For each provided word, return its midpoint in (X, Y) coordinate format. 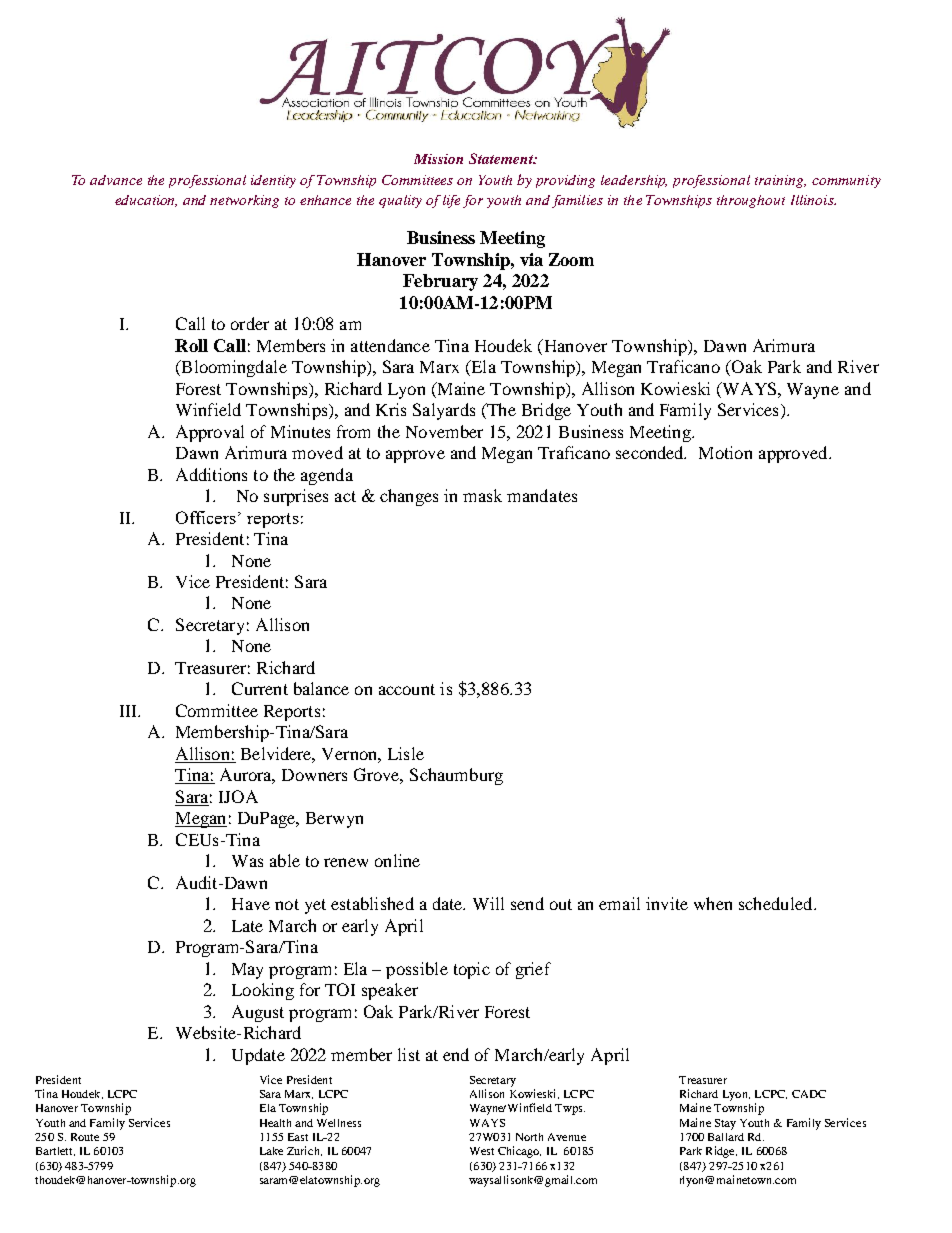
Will (488, 903)
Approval (210, 433)
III (130, 711)
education (146, 201)
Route (85, 1137)
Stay (725, 1124)
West (482, 1151)
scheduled (777, 903)
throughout (751, 201)
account (407, 689)
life (451, 201)
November (444, 431)
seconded (651, 452)
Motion (725, 452)
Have (251, 904)
